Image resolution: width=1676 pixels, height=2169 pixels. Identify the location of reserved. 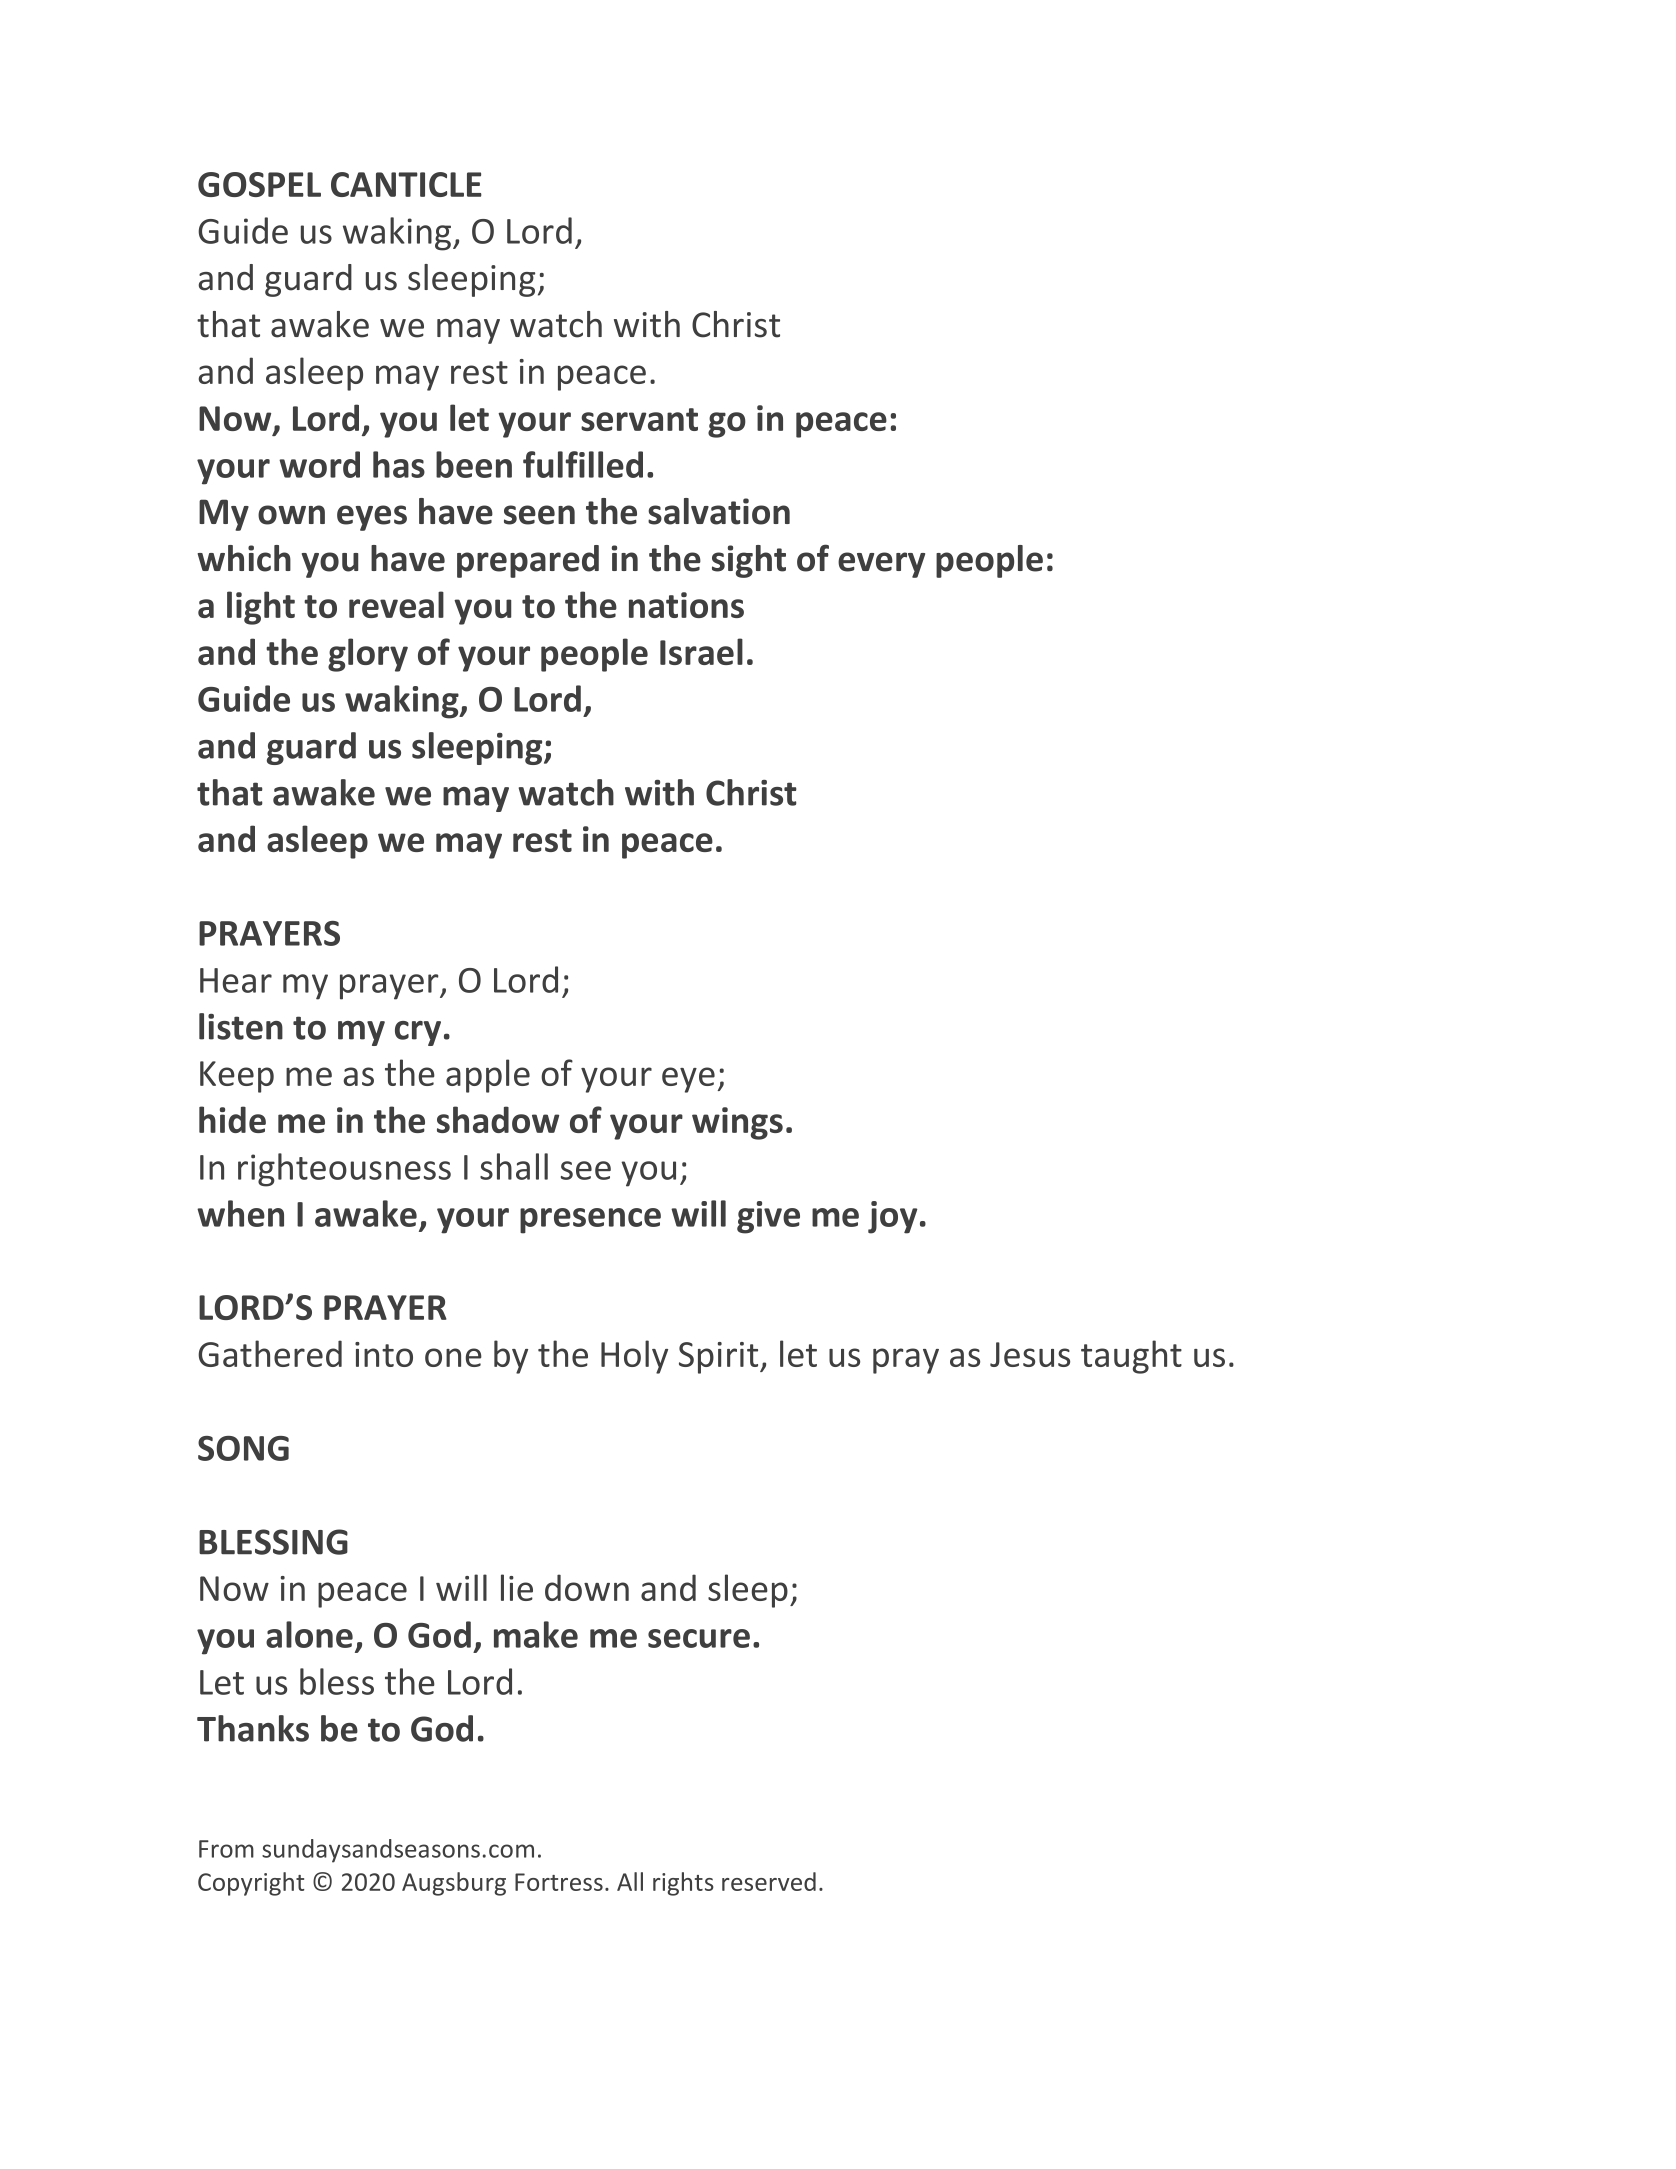
(769, 1881).
